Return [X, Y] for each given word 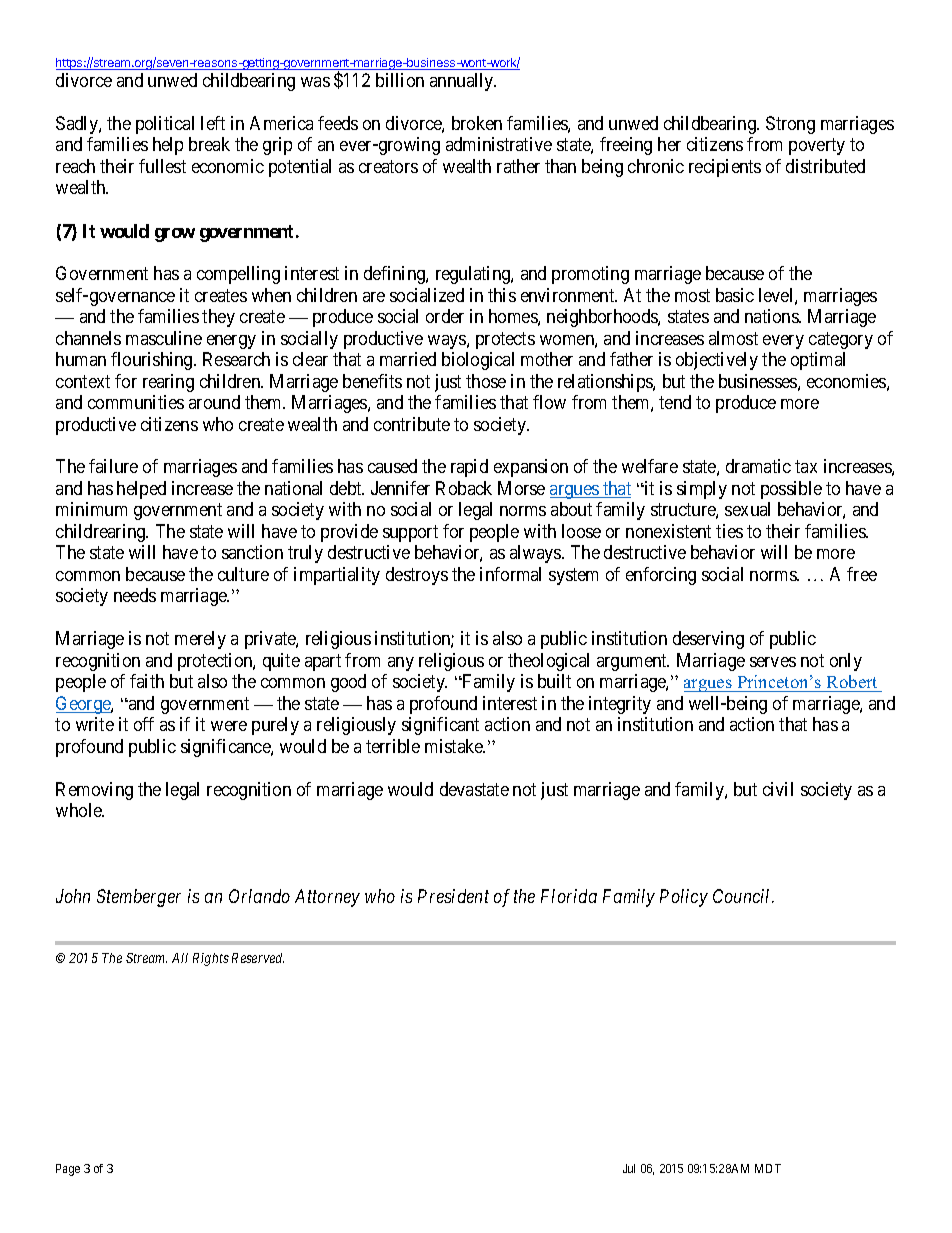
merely [200, 640]
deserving [708, 640]
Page [68, 1170]
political [165, 125]
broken [477, 123]
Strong [790, 125]
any [401, 664]
